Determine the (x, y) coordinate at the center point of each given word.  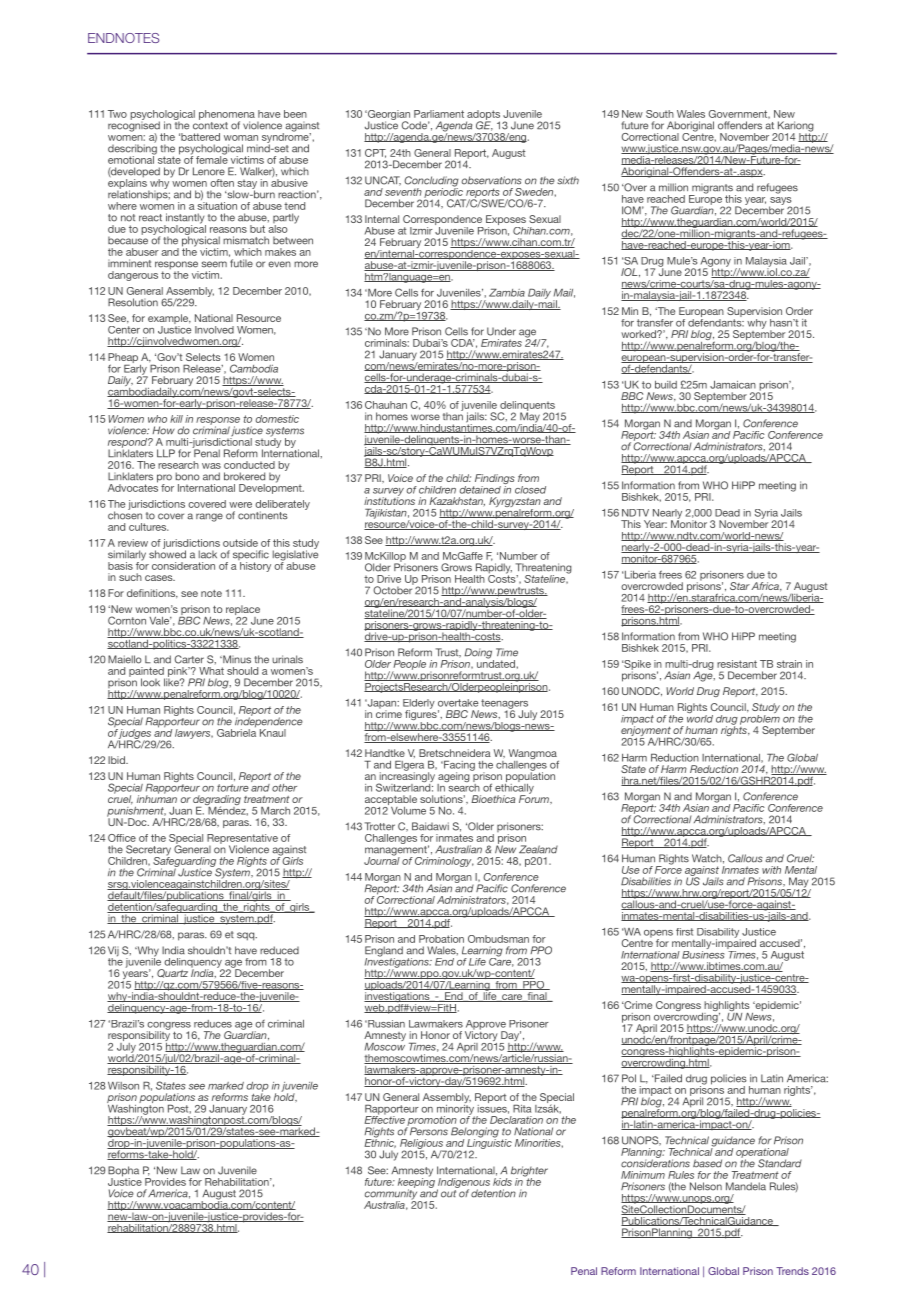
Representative (242, 840)
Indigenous (463, 1184)
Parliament (439, 114)
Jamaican (733, 384)
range (209, 517)
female (212, 159)
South (660, 114)
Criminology (444, 860)
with (771, 870)
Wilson (123, 1086)
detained (480, 490)
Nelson (706, 1186)
